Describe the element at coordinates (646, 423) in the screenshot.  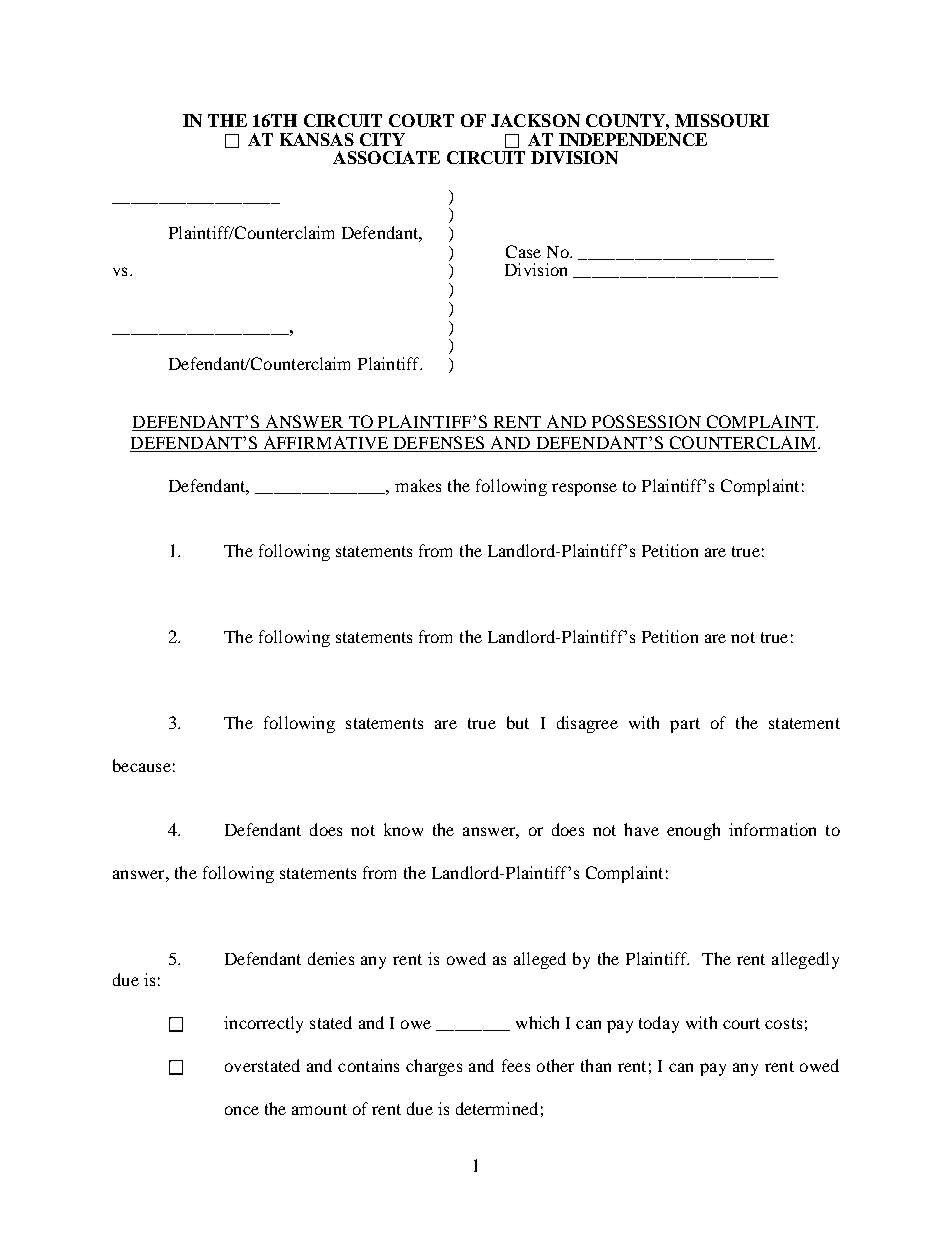
I see `POSSESSION` at that location.
